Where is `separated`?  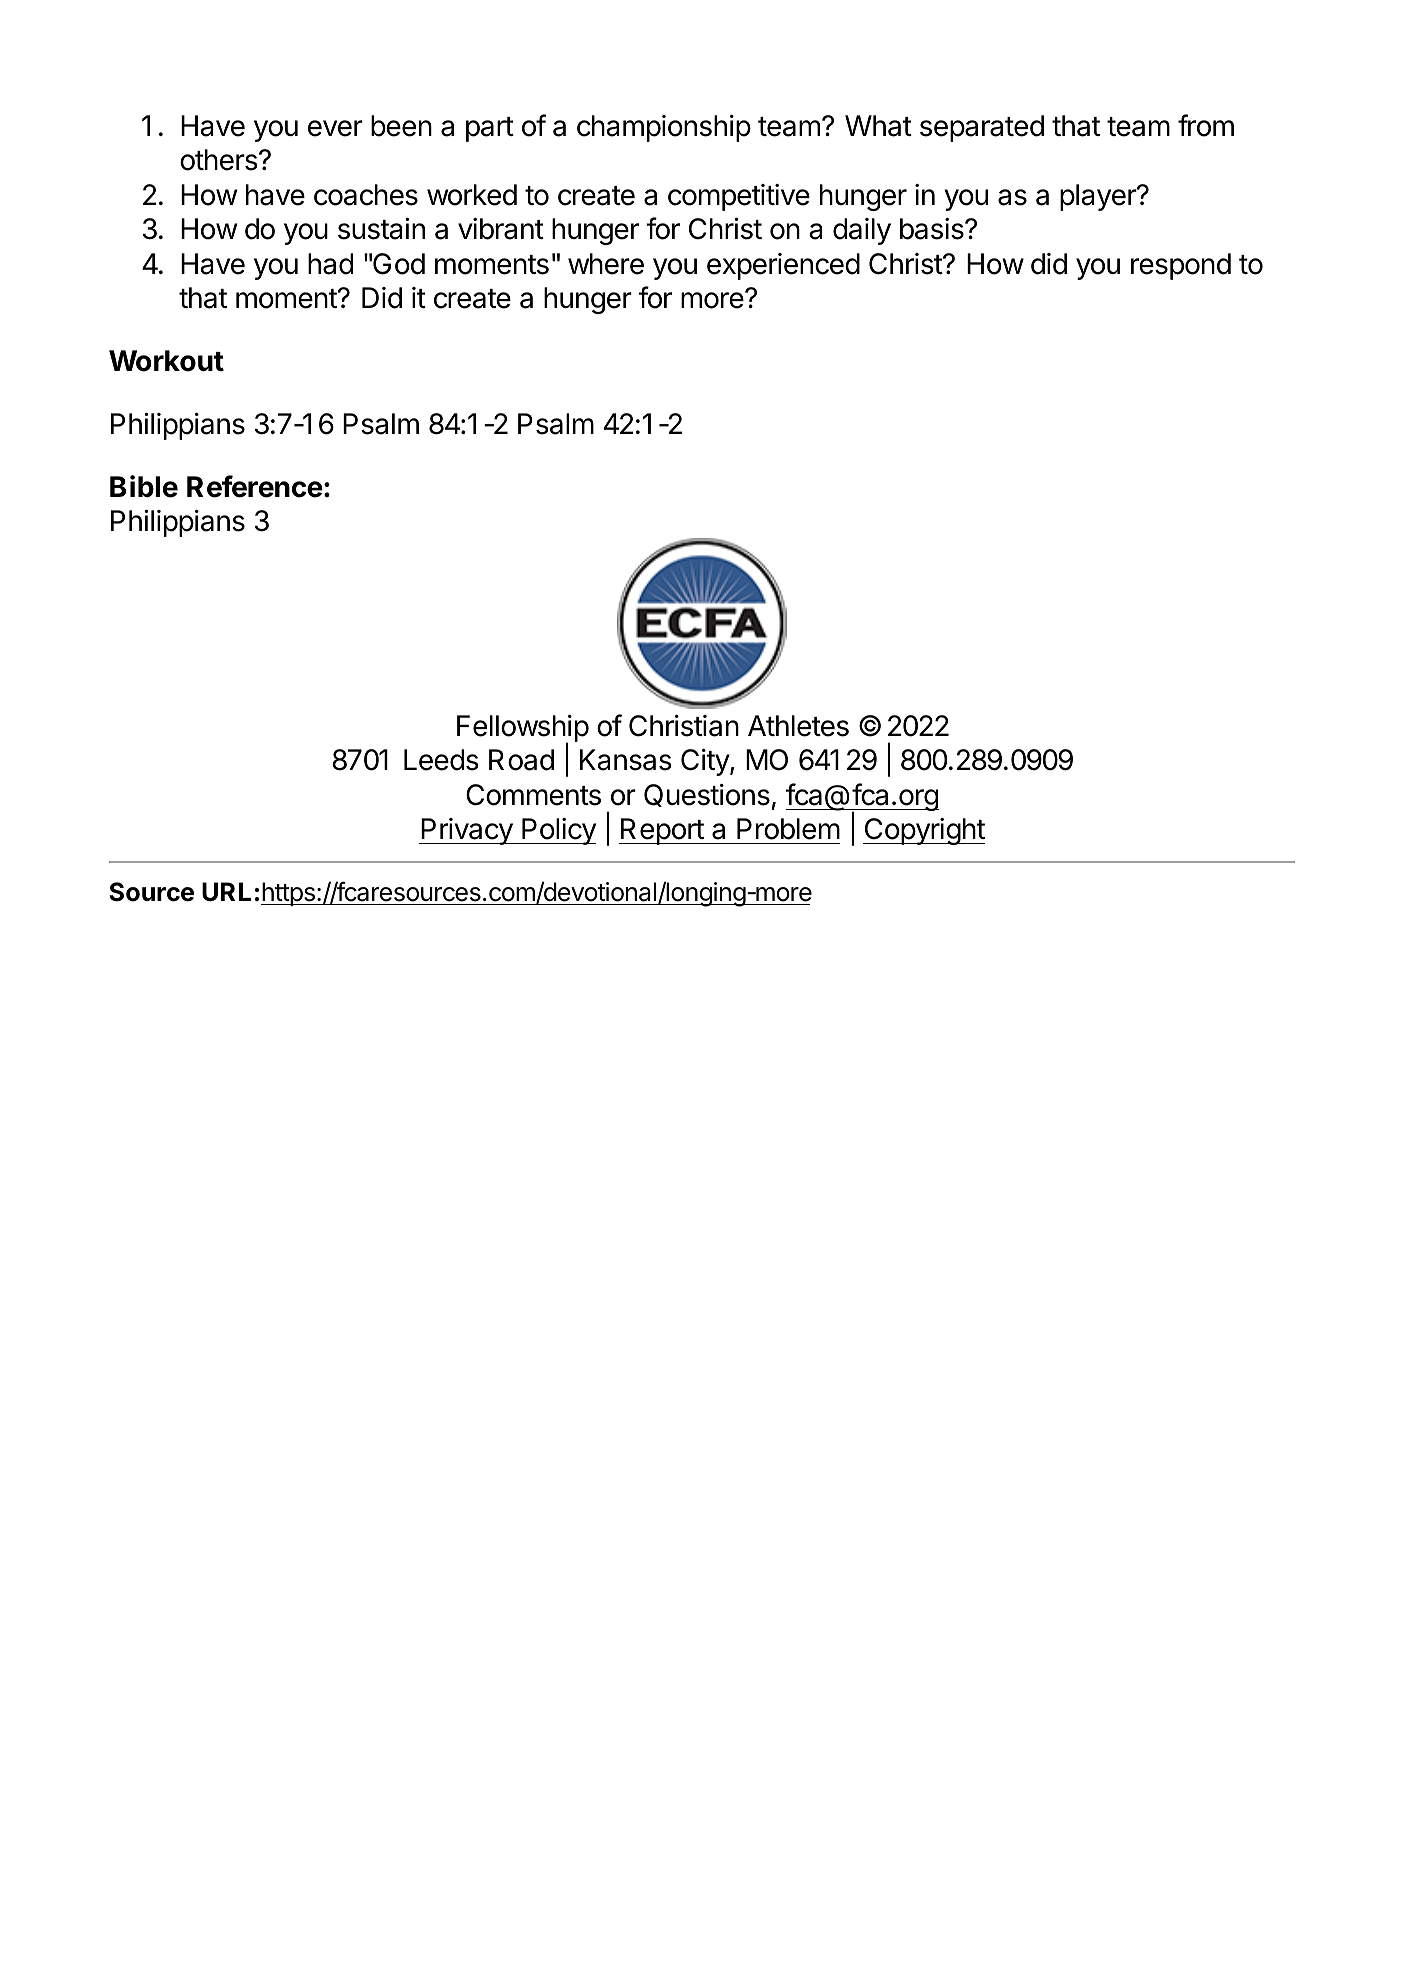 separated is located at coordinates (982, 128).
